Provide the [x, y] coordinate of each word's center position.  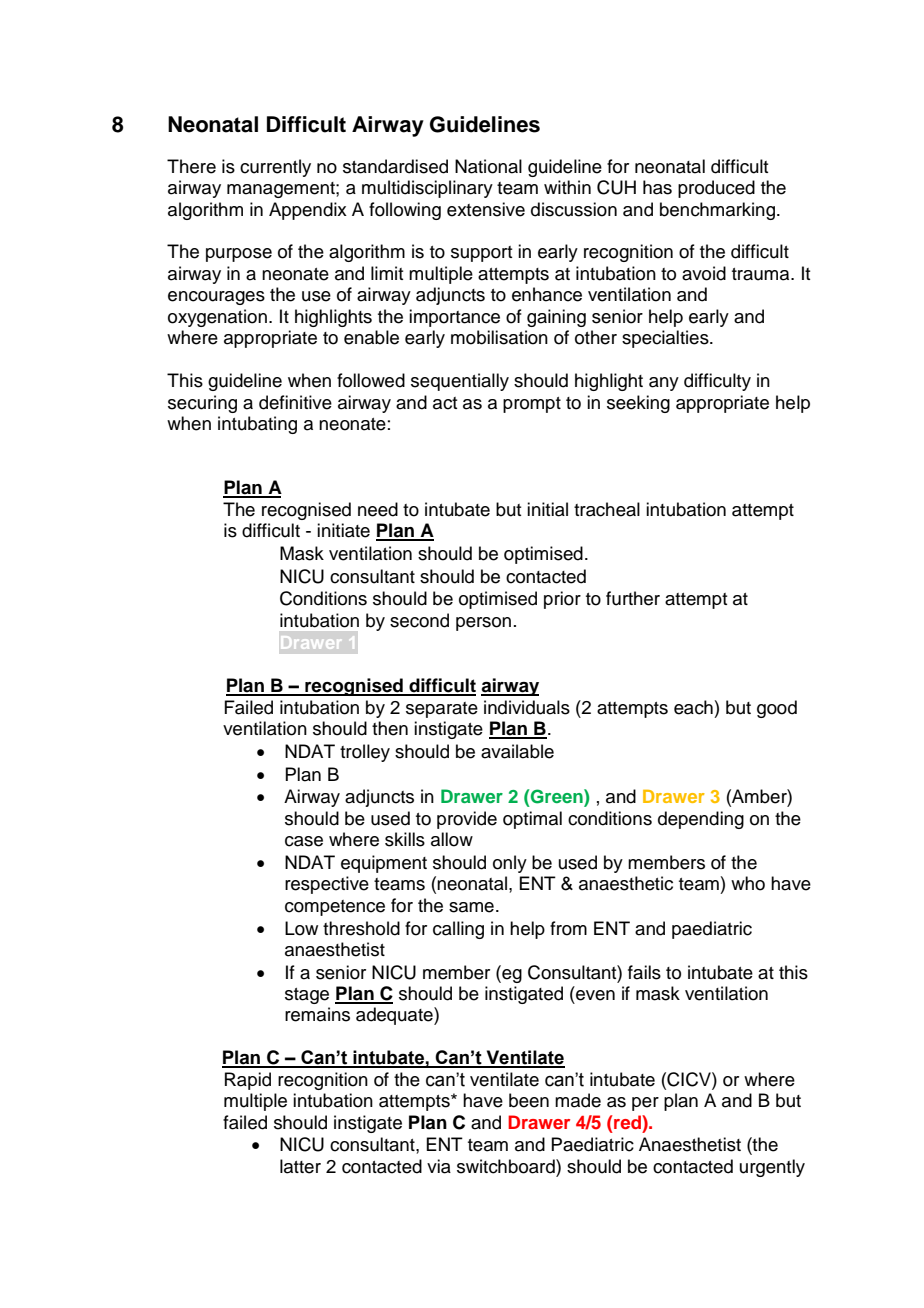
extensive [486, 209]
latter [300, 1166]
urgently [772, 1168]
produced [716, 189]
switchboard [507, 1166]
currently [275, 168]
